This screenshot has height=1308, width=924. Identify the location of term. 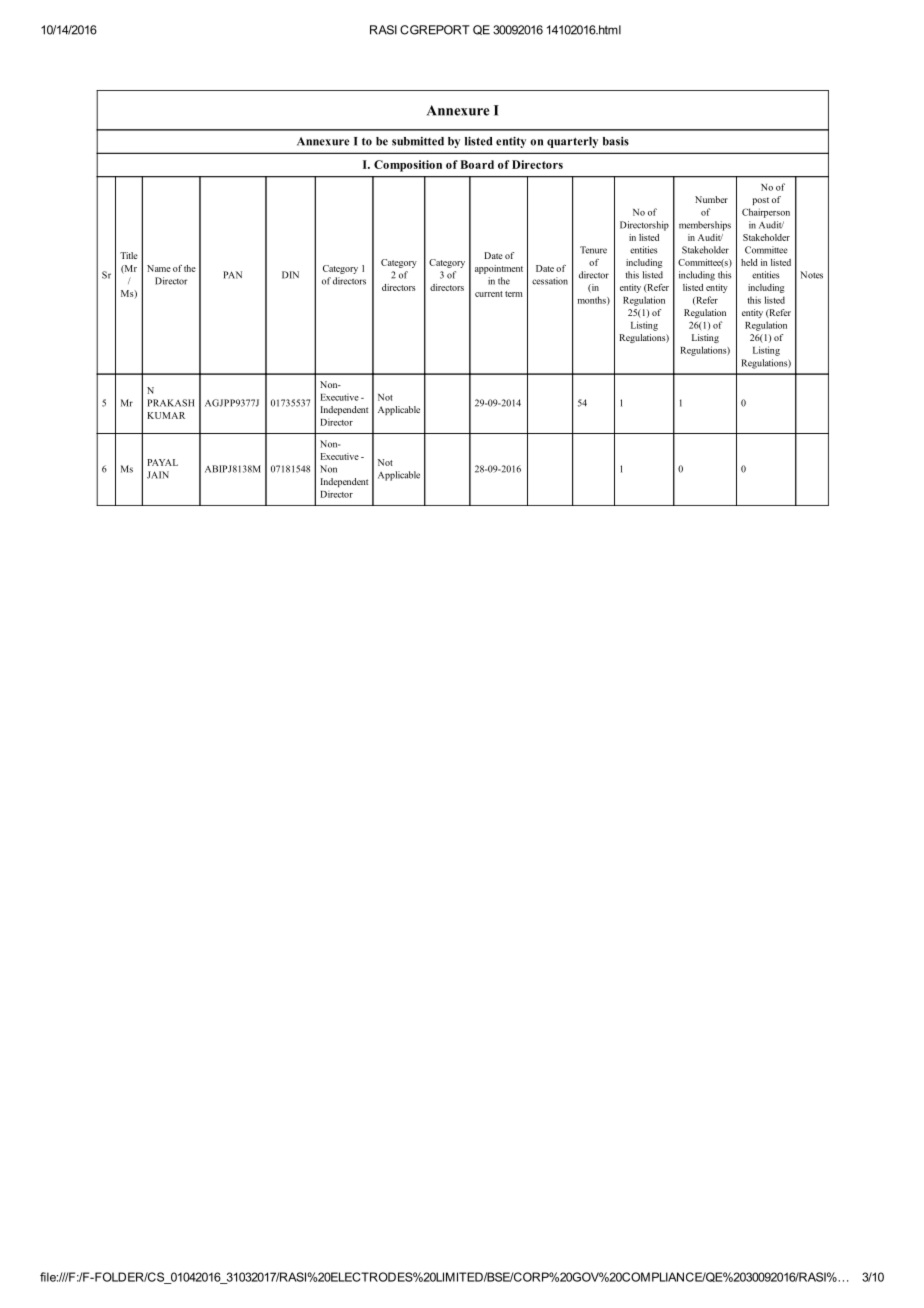
(514, 294).
